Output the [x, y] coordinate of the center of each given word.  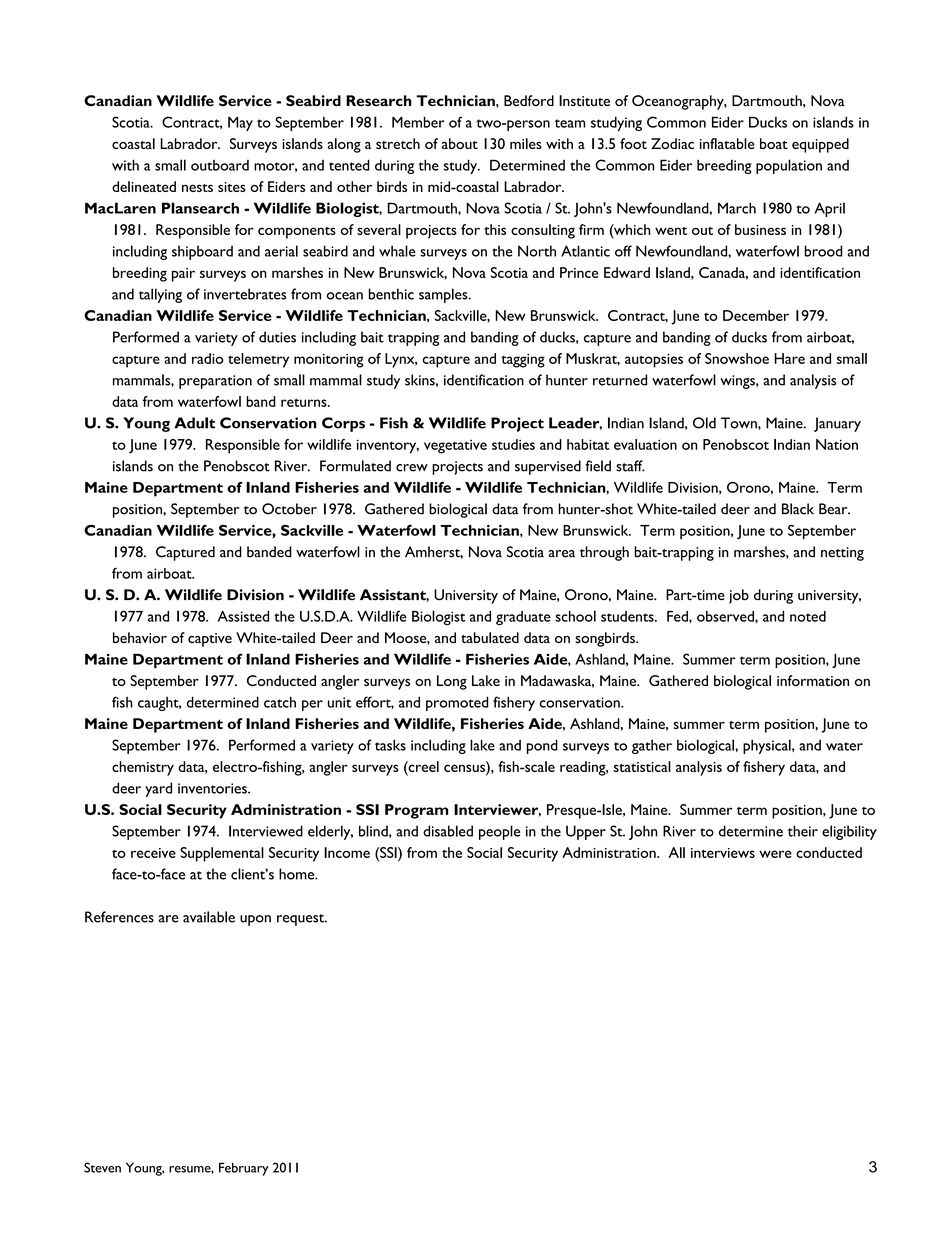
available [209, 917]
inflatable [727, 143]
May [240, 124]
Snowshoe [737, 358]
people [499, 832]
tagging [523, 361]
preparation [215, 382]
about [460, 143]
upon [255, 920]
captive [210, 640]
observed [726, 616]
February [244, 1169]
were [775, 854]
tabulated [490, 637]
